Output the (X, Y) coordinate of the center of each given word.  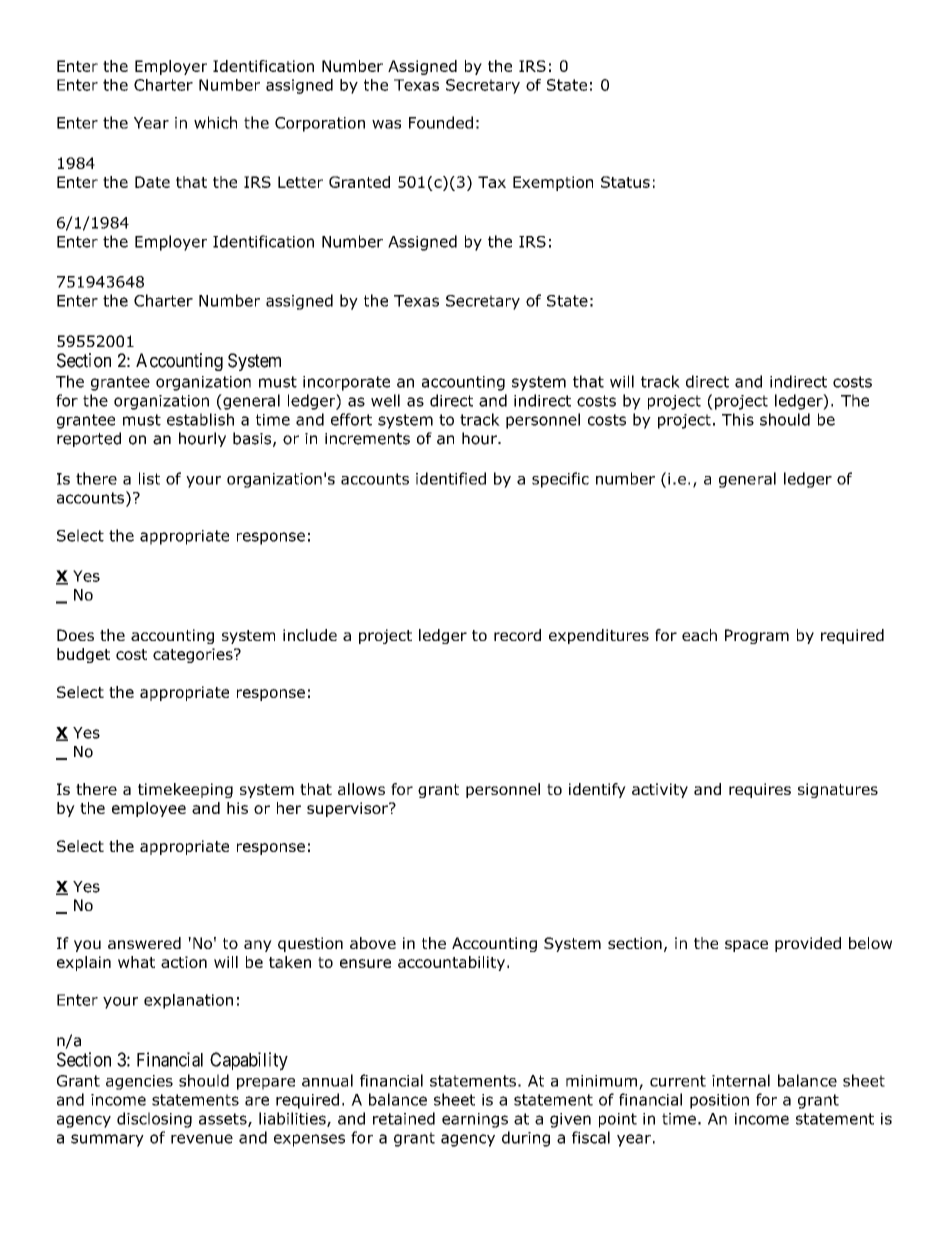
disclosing (154, 1120)
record (517, 635)
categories (194, 655)
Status (625, 182)
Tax (492, 182)
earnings (475, 1120)
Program (757, 636)
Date (152, 182)
